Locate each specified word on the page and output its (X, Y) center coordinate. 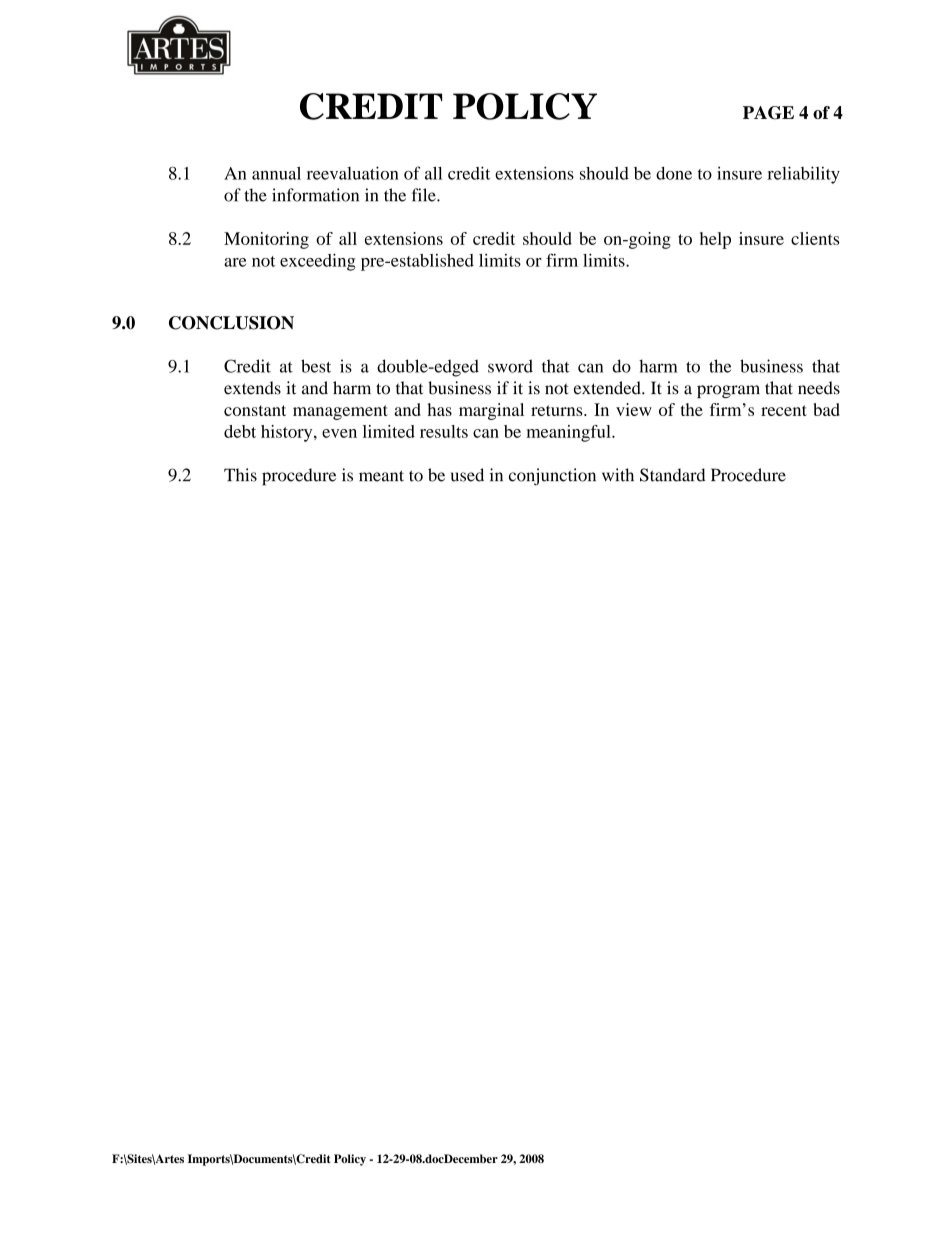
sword (510, 366)
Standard (673, 475)
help (715, 240)
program (728, 391)
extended (608, 388)
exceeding (317, 262)
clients (815, 238)
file (425, 195)
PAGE (768, 113)
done (674, 173)
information (315, 195)
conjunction (552, 477)
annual (276, 173)
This (240, 475)
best (316, 366)
